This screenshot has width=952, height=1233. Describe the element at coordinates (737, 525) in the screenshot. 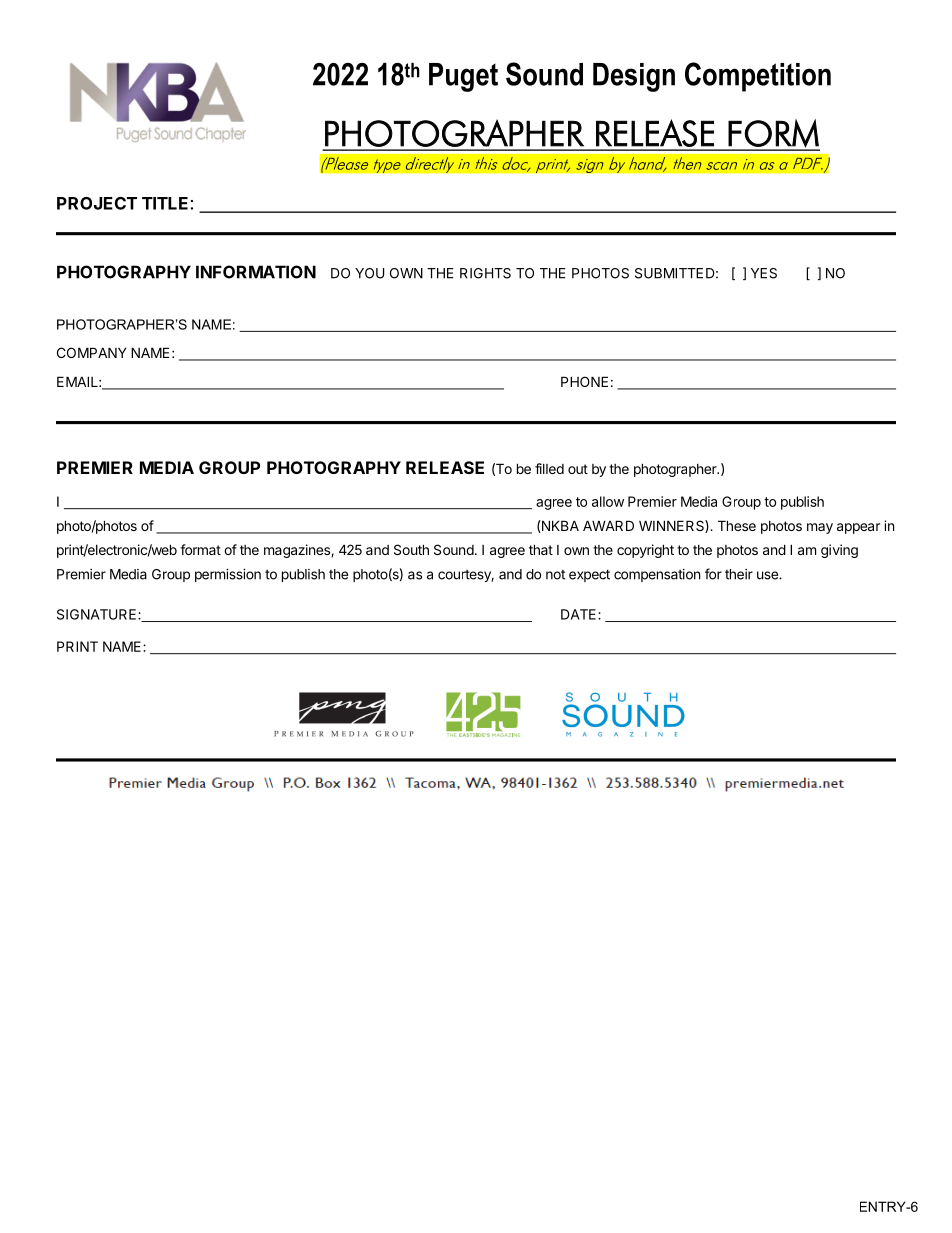

I see `These` at that location.
